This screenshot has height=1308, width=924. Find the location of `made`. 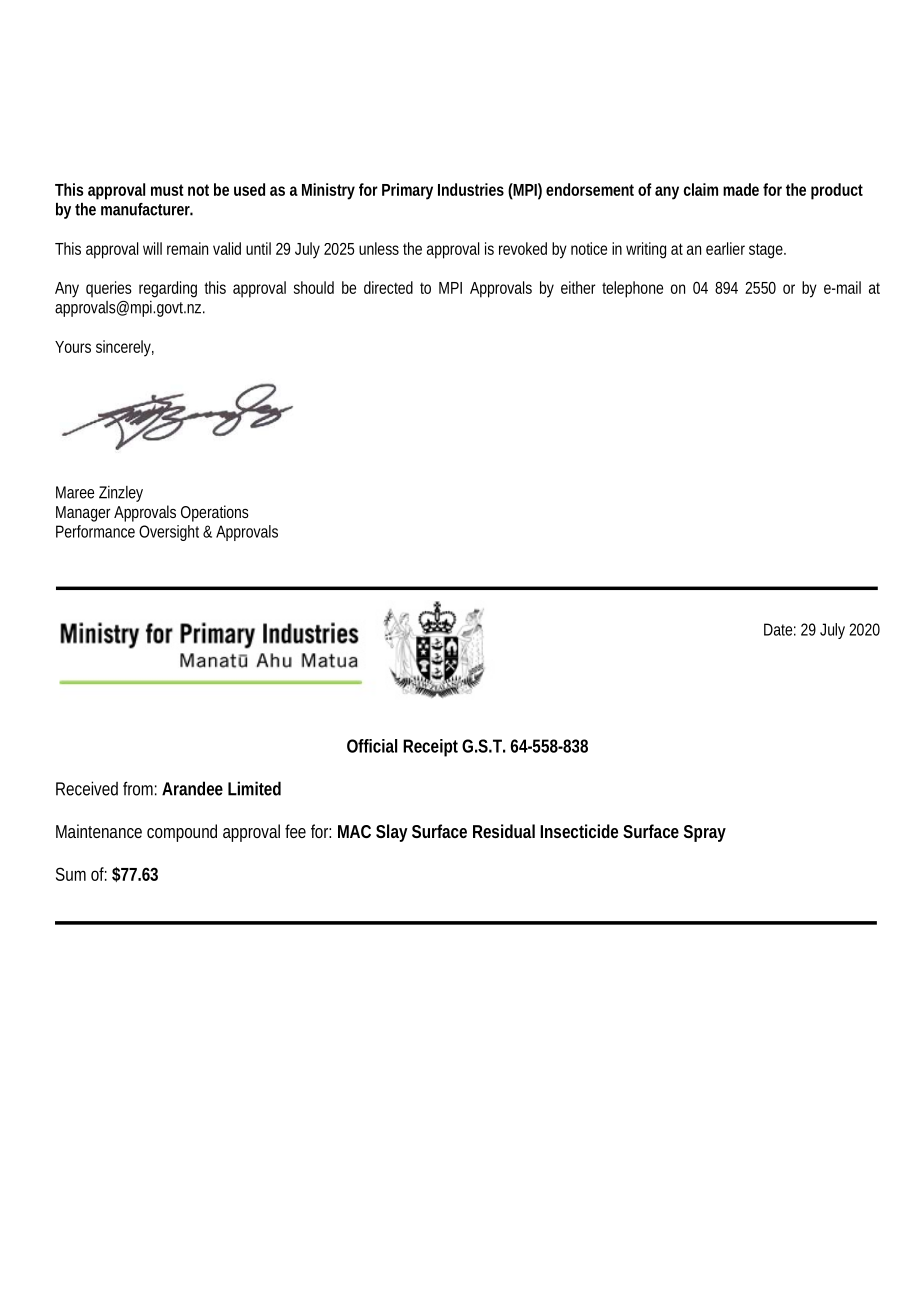

made is located at coordinates (741, 189).
